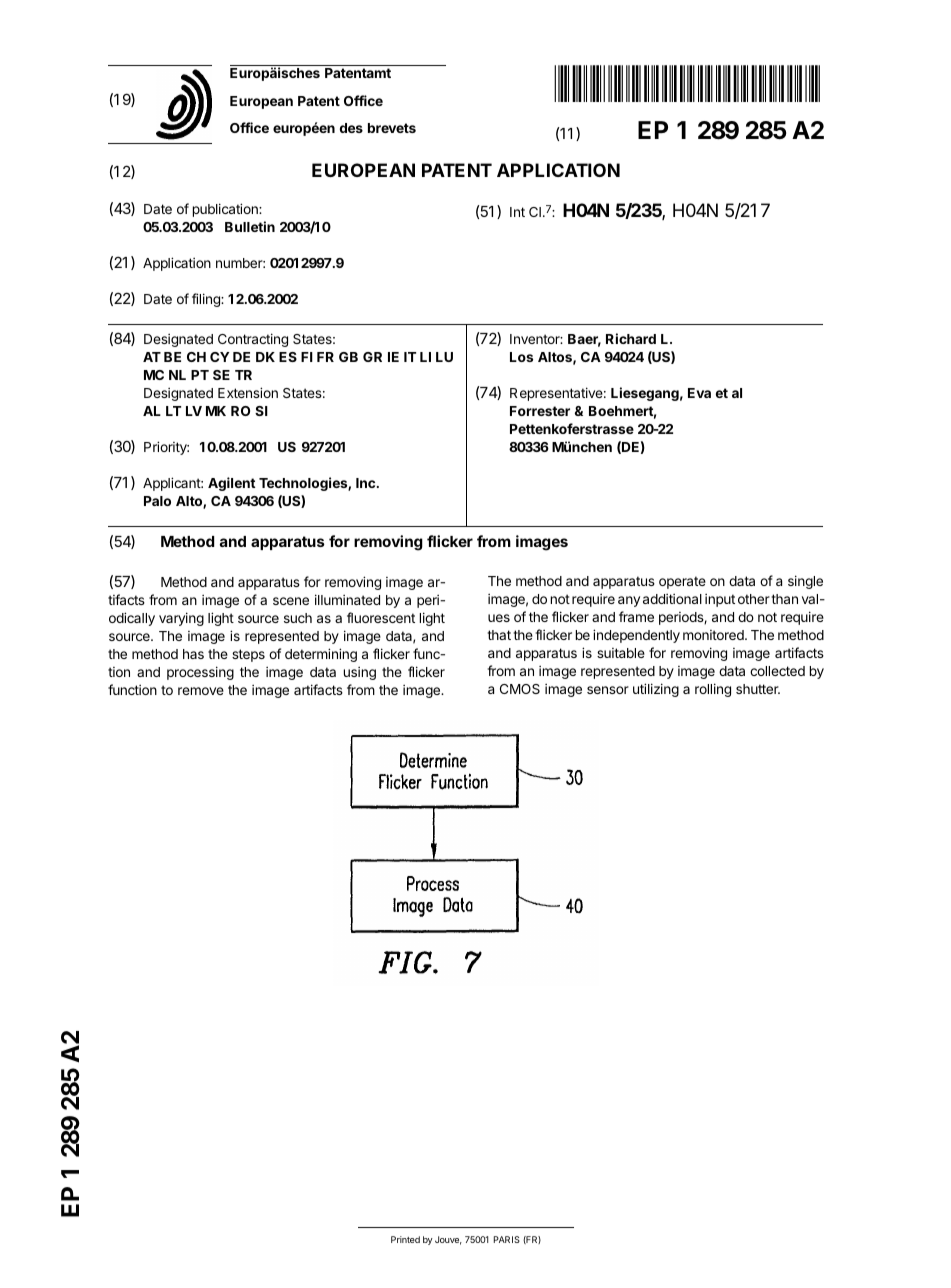 The height and width of the document is (1288, 951). What do you see at coordinates (521, 357) in the document?
I see `Los` at bounding box center [521, 357].
